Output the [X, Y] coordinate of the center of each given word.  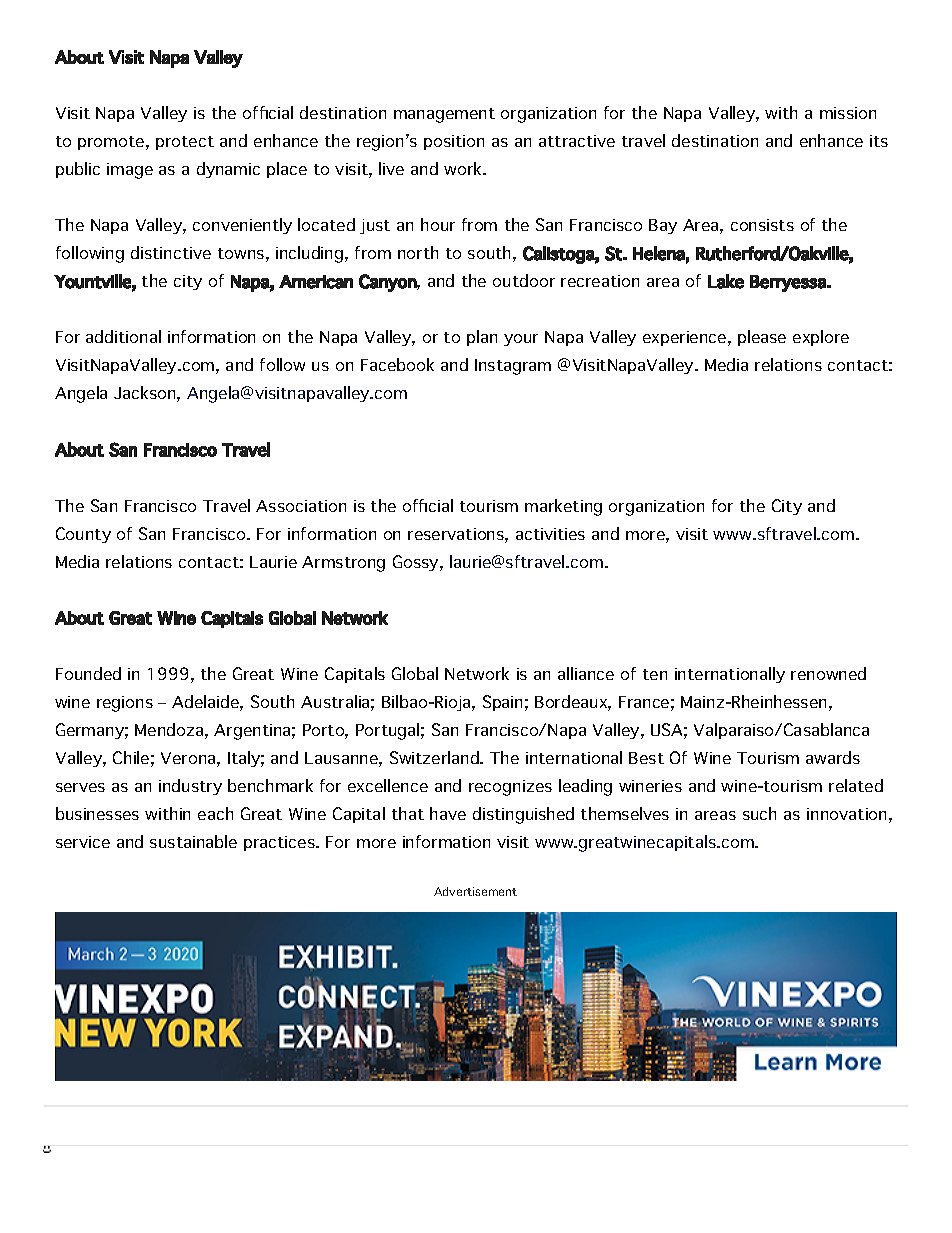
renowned [828, 673]
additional [123, 336]
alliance [586, 673]
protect [185, 143]
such [759, 813]
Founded [88, 673]
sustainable [193, 841]
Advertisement [475, 891]
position [454, 142]
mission [848, 113]
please [762, 338]
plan [482, 338]
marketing [563, 507]
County [83, 535]
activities [550, 534]
